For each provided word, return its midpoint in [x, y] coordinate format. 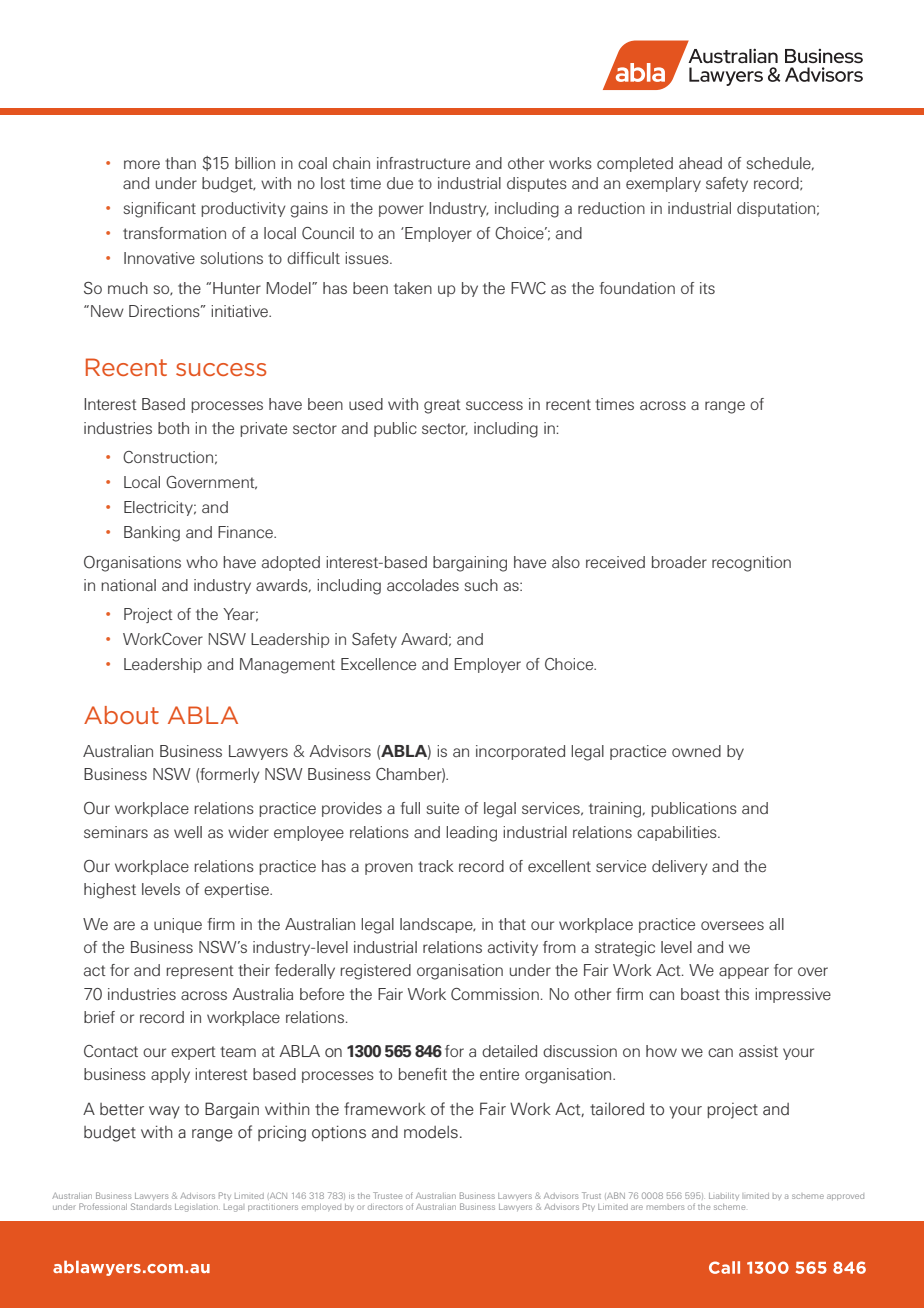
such [481, 585]
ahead [700, 163]
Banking [152, 534]
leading [471, 834]
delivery [679, 867]
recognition [751, 564]
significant [159, 210]
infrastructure [423, 163]
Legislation [197, 1208]
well [188, 832]
